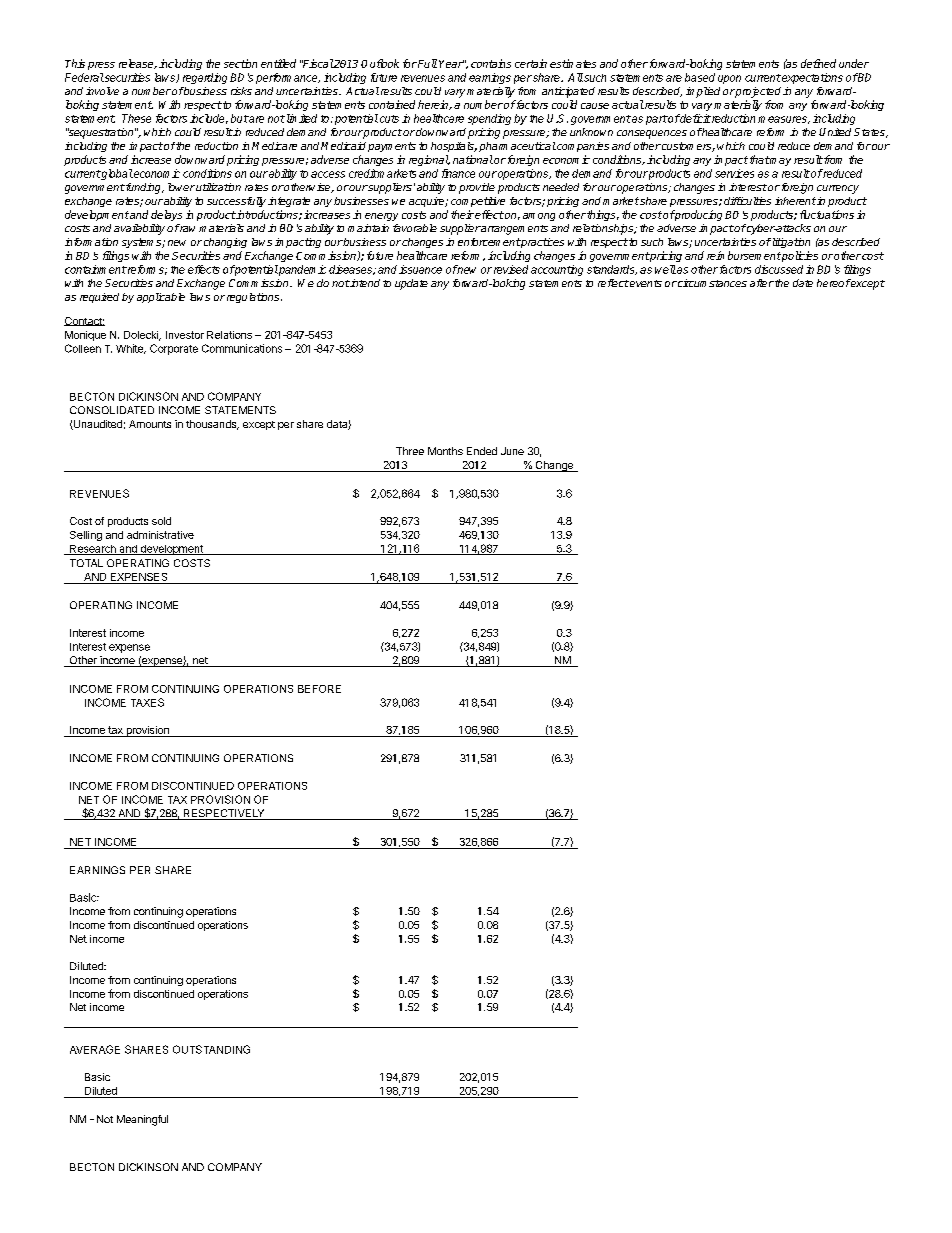 This document has height=1233, width=952. I want to click on after, so click(762, 283).
